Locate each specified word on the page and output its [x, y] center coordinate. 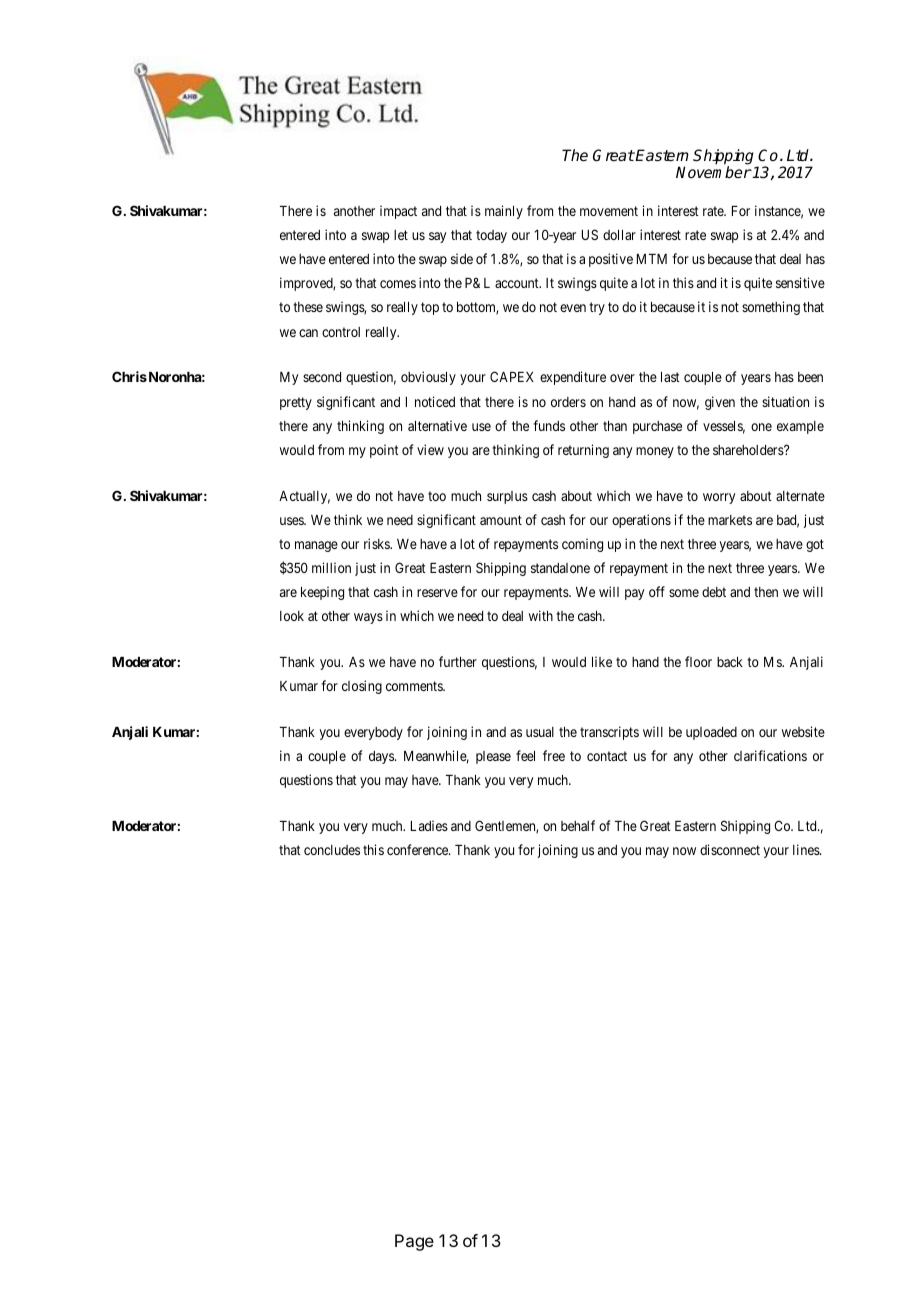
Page [414, 1242]
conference [418, 849]
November [714, 172]
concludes [332, 850]
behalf [578, 825]
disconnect [730, 849]
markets [730, 520]
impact [398, 212]
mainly [504, 212]
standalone [560, 568]
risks [377, 543]
